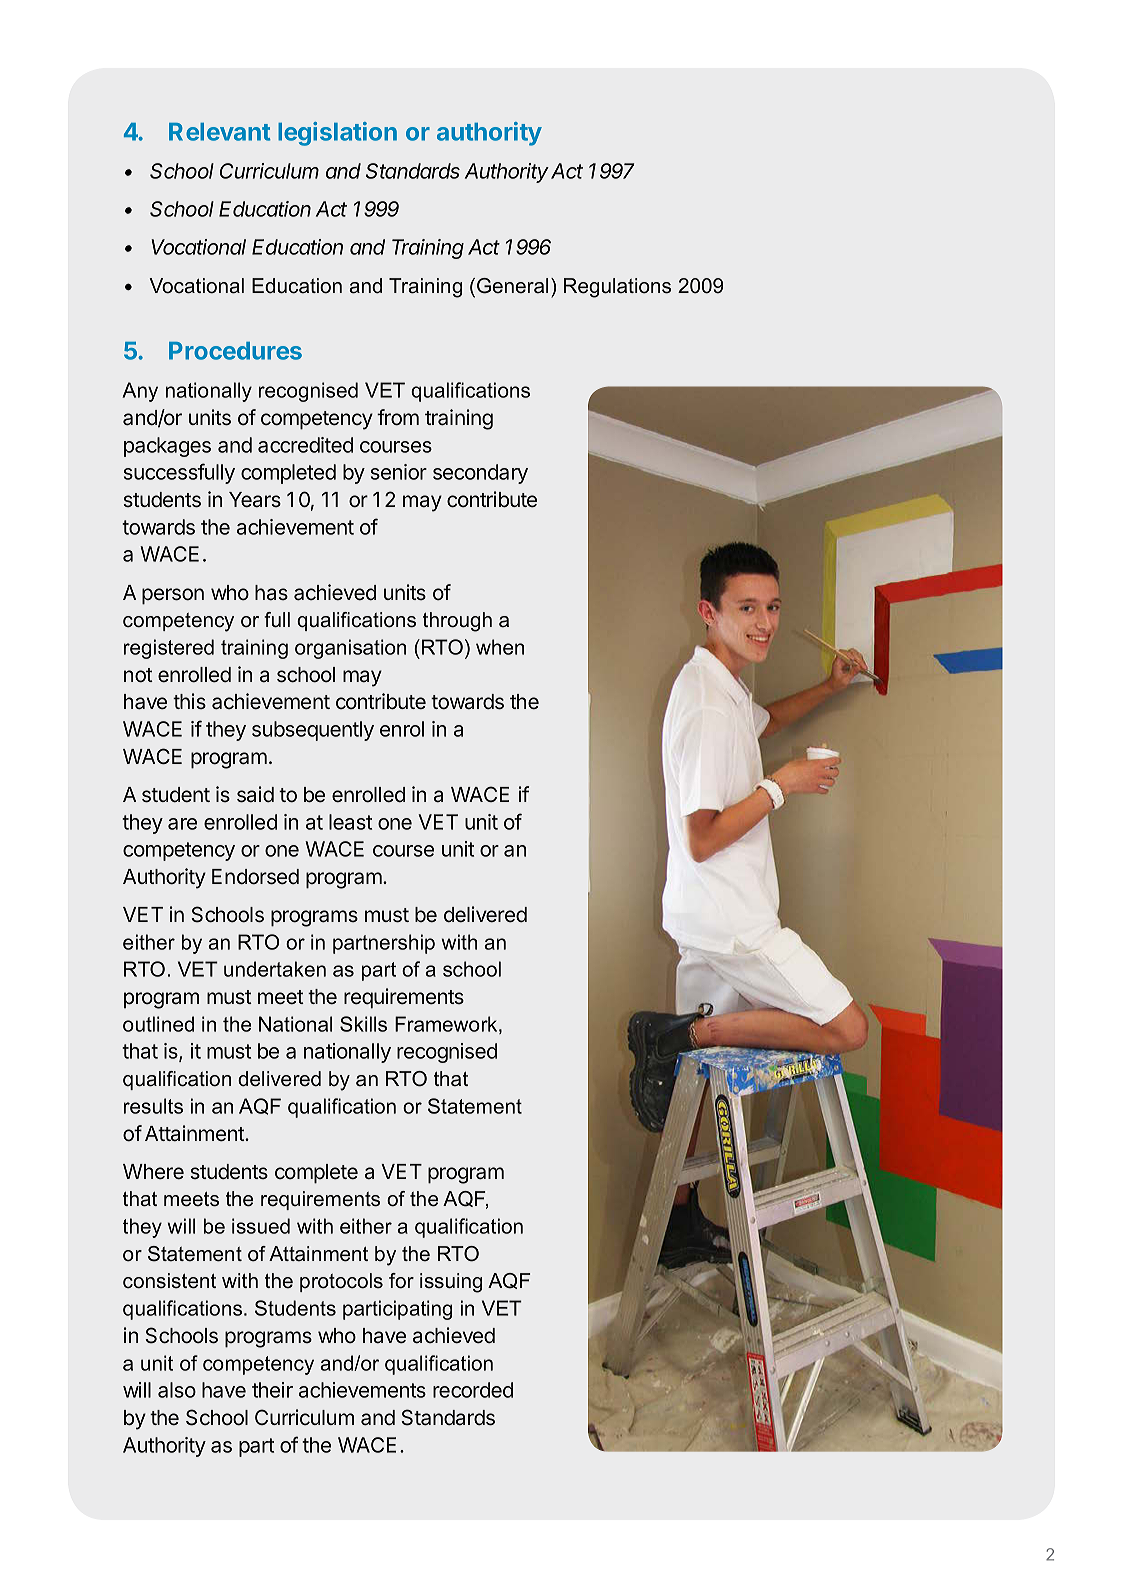  What do you see at coordinates (500, 647) in the screenshot?
I see `when` at bounding box center [500, 647].
